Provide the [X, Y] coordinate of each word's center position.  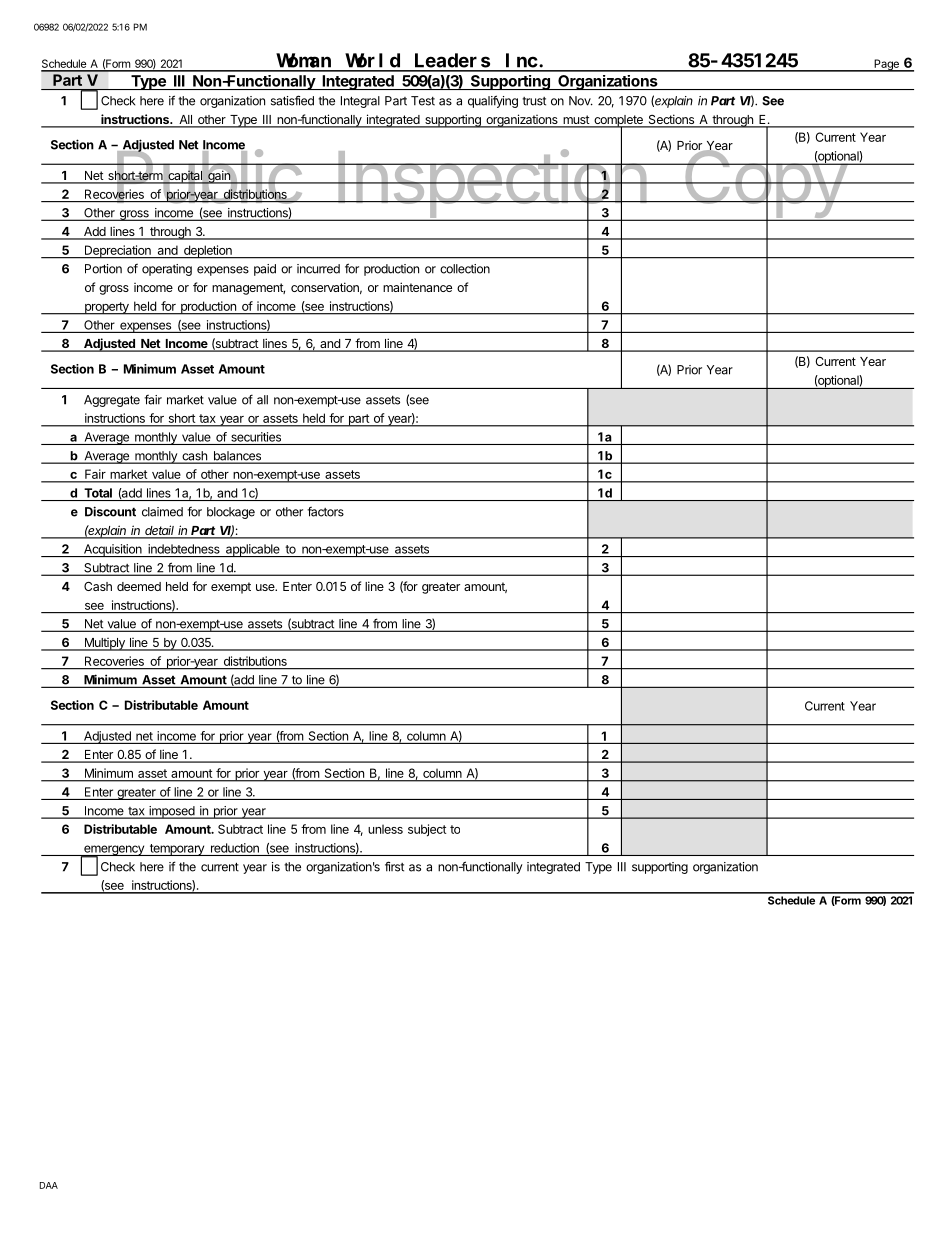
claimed [162, 512]
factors [325, 511]
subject [427, 830]
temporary [176, 850]
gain [219, 177]
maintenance [417, 287]
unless [385, 829]
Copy [764, 184]
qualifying [493, 101]
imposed [172, 812]
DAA [49, 1185]
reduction [235, 848]
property [106, 308]
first [394, 866]
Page [886, 65]
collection [465, 269]
